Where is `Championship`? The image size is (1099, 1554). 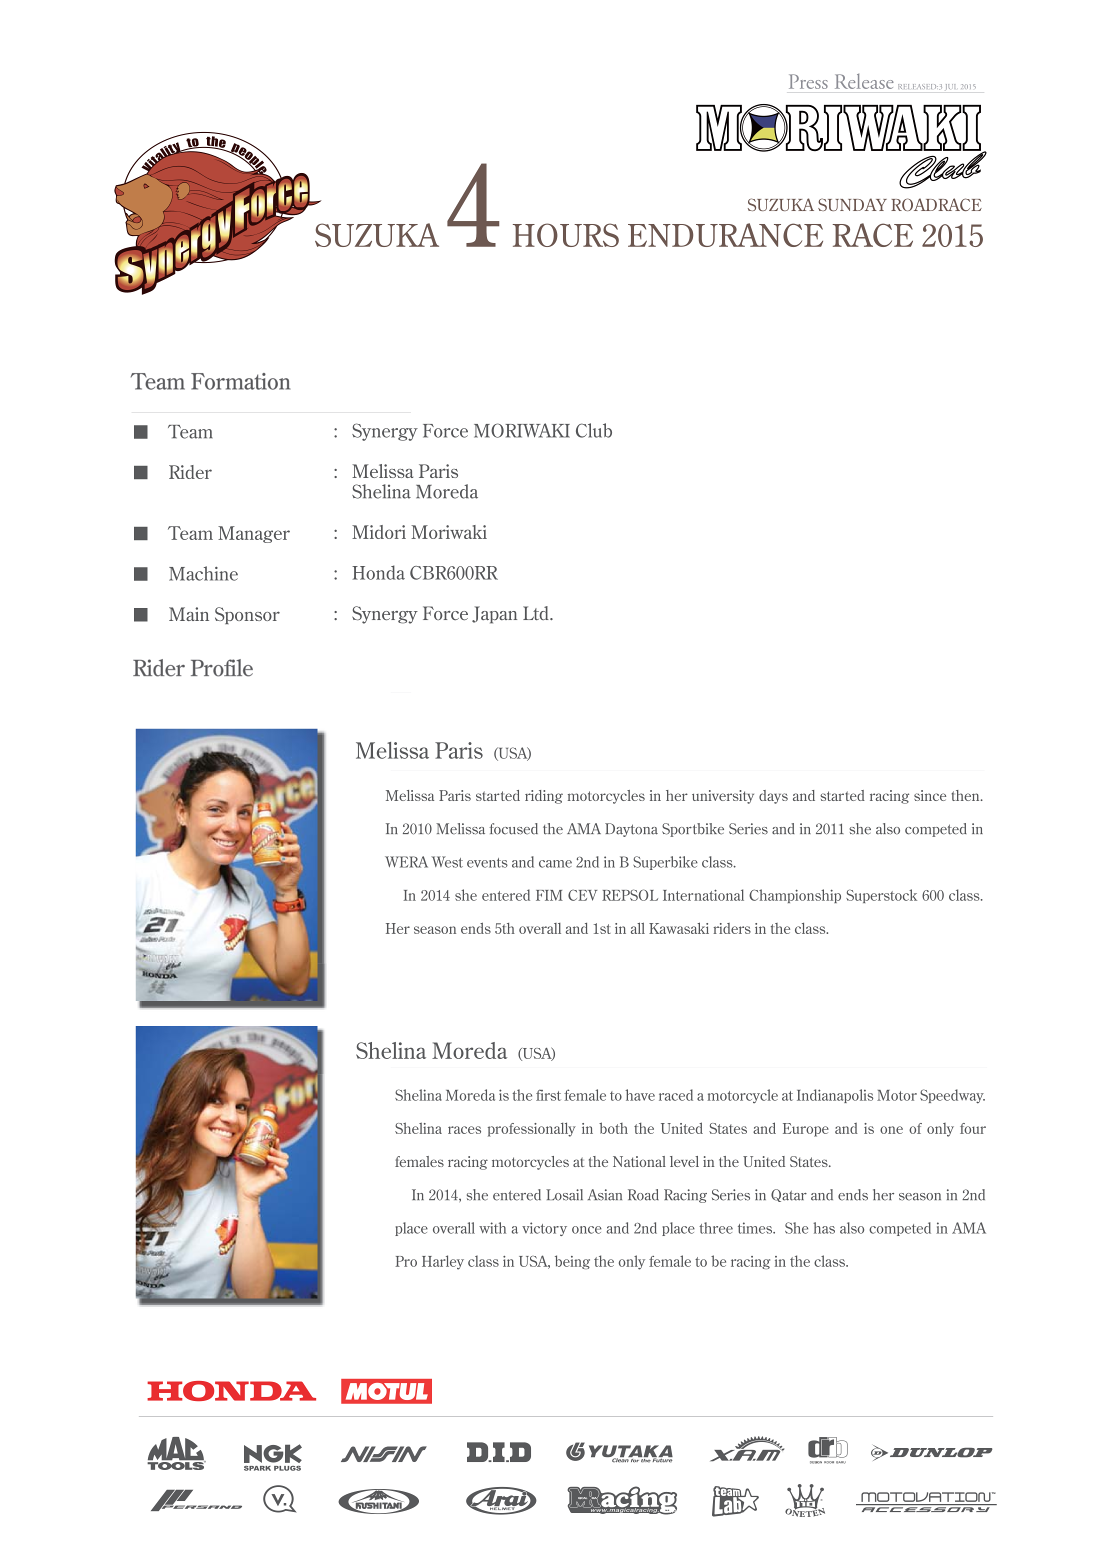 Championship is located at coordinates (795, 896).
